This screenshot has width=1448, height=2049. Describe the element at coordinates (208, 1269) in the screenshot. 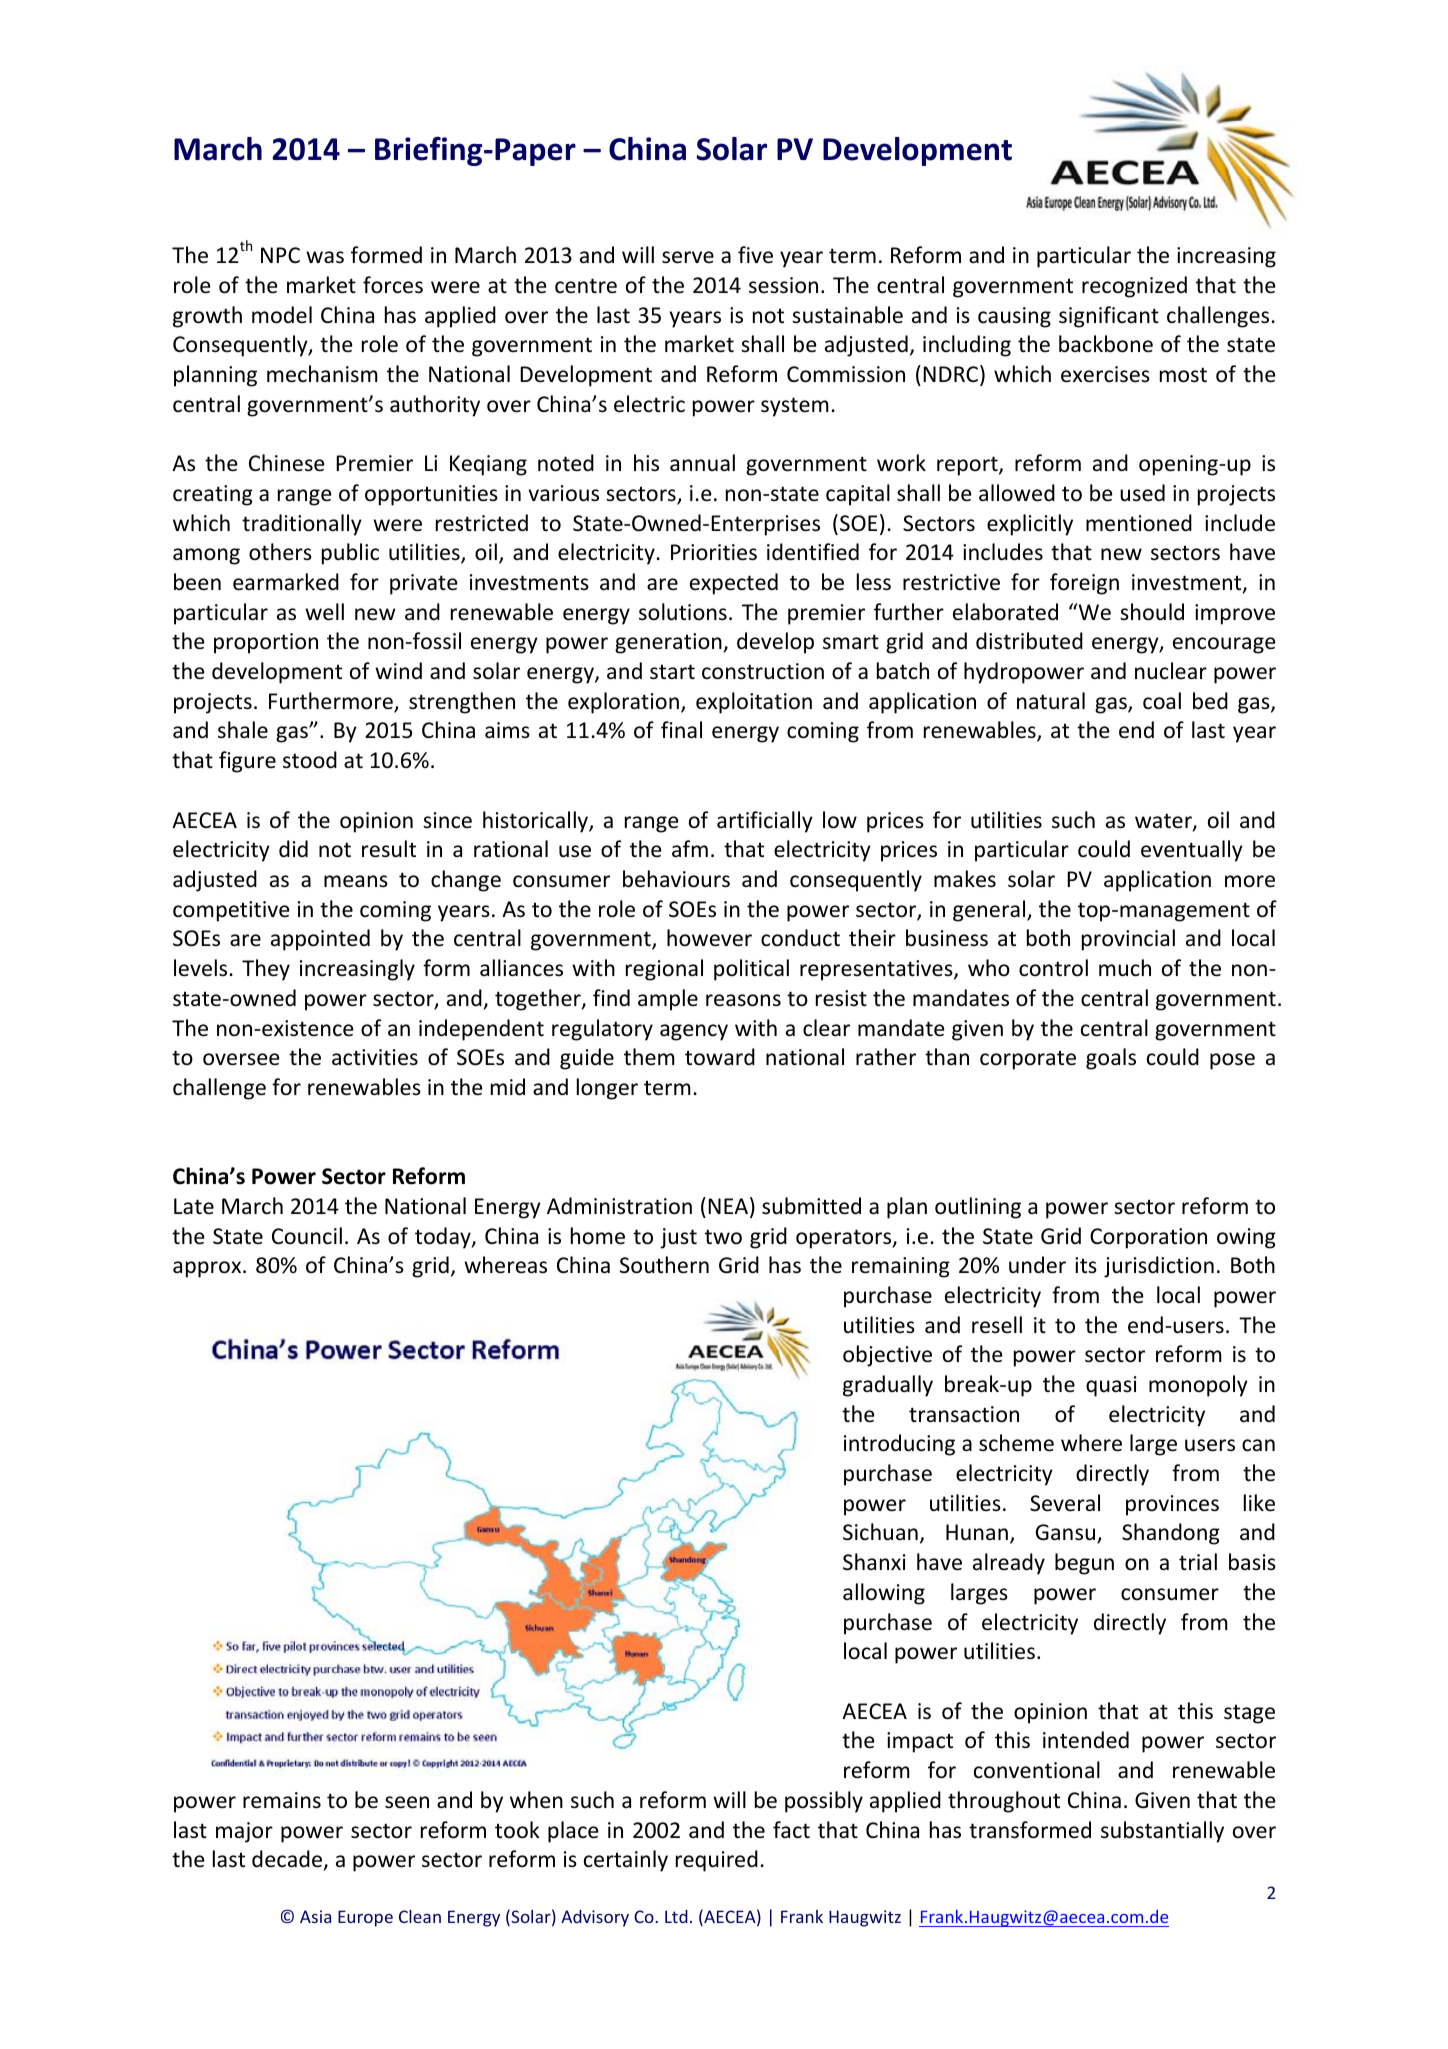

I see `approx` at that location.
